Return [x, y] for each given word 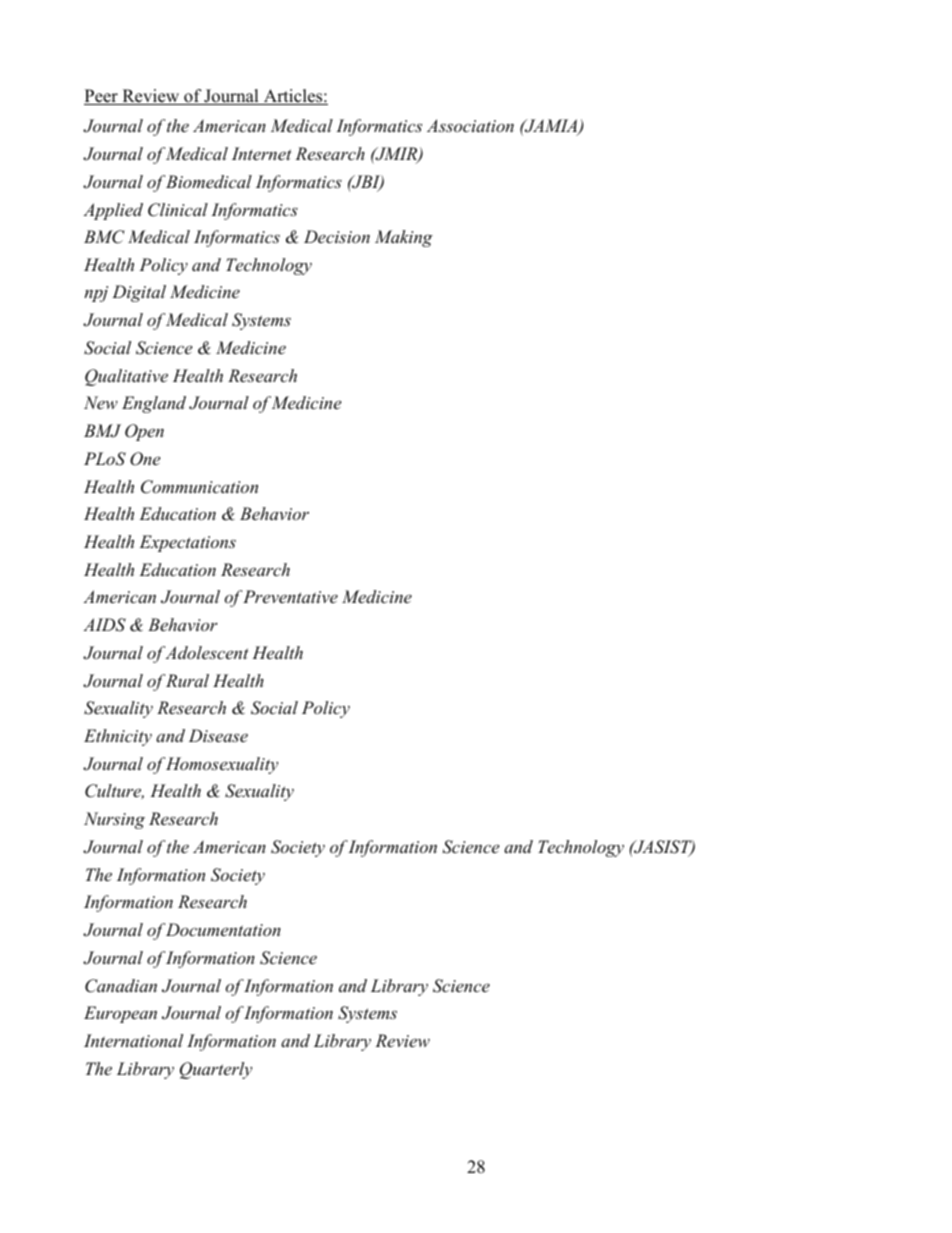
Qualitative [126, 377]
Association [470, 125]
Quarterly [216, 1070]
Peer [102, 97]
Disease [218, 735]
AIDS [104, 625]
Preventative [290, 596]
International [133, 1040]
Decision [337, 236]
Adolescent [207, 652]
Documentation [223, 929]
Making [404, 238]
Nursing [114, 820]
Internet [262, 153]
